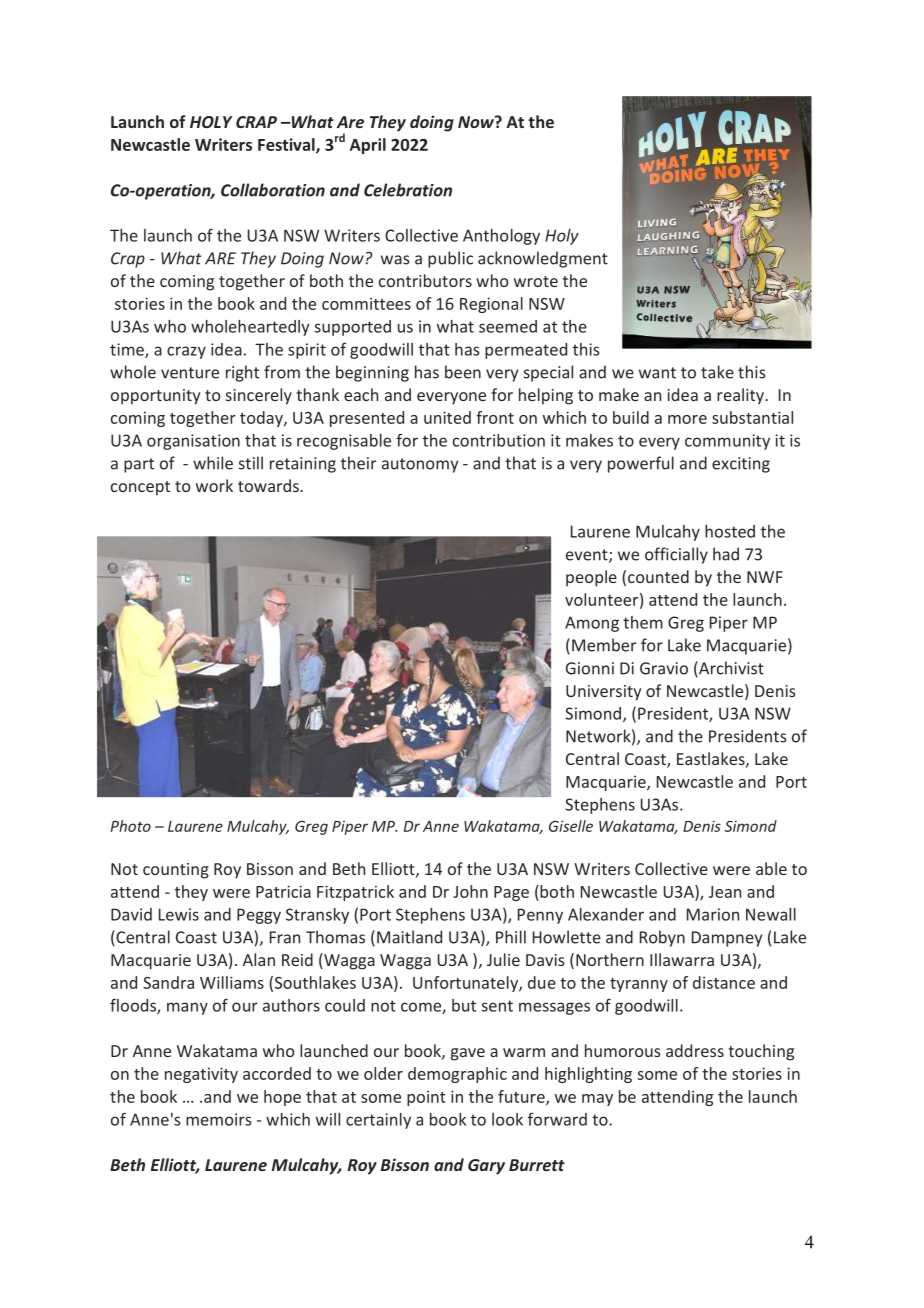 Image resolution: width=924 pixels, height=1308 pixels. What do you see at coordinates (592, 624) in the screenshot?
I see `Among` at bounding box center [592, 624].
